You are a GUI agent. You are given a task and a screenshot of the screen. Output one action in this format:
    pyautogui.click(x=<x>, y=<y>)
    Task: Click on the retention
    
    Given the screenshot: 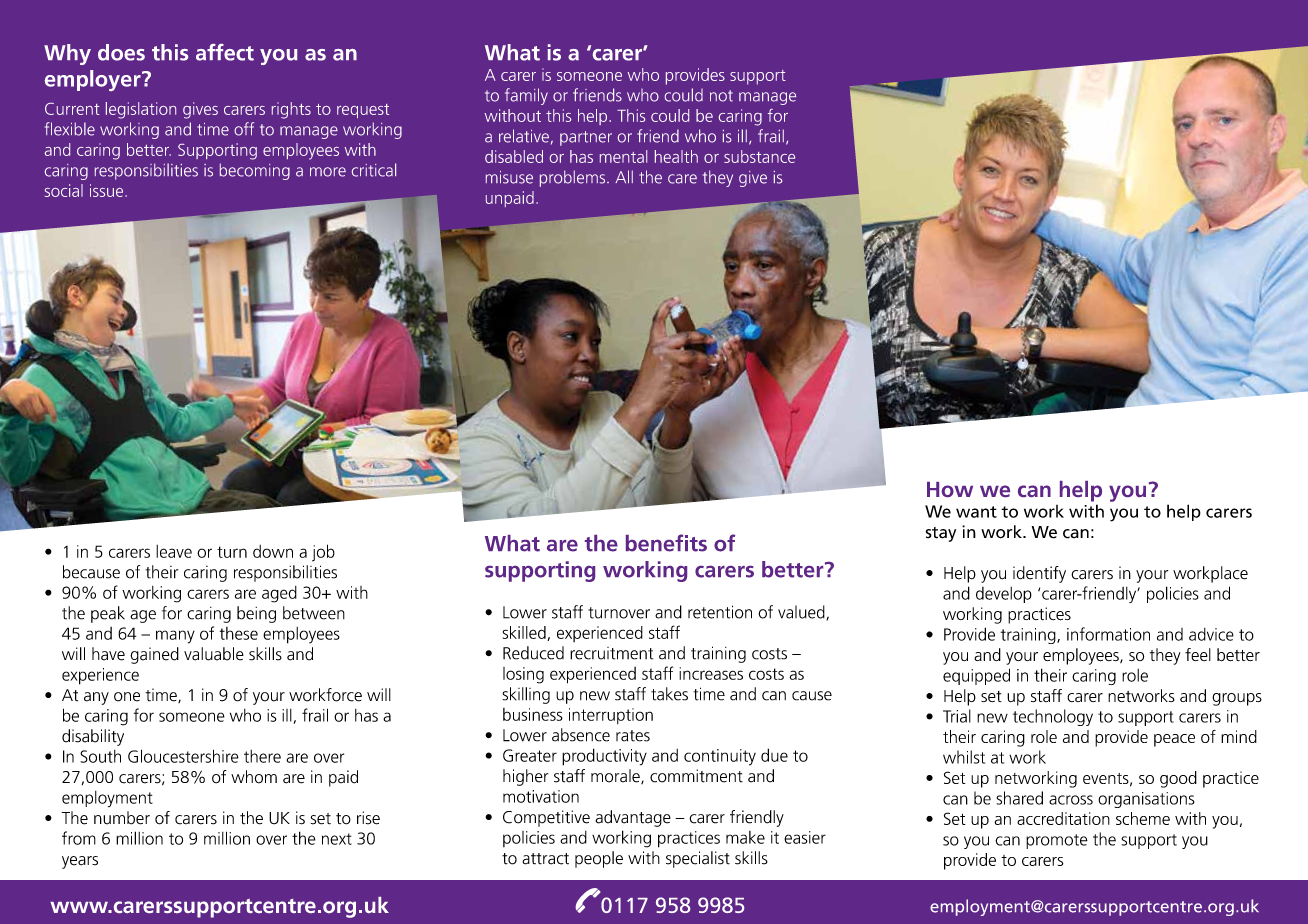 What is the action you would take?
    pyautogui.click(x=720, y=612)
